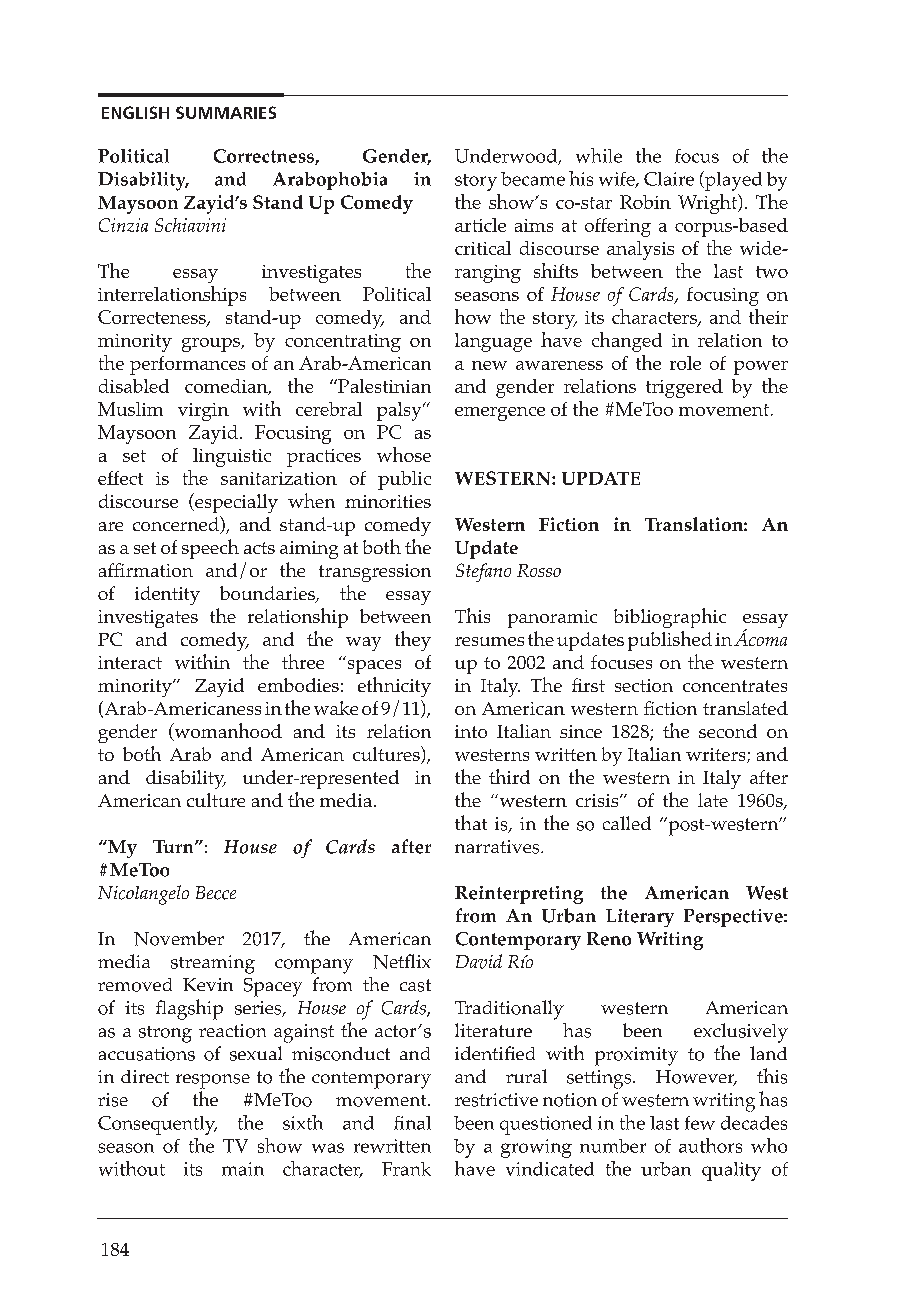 This page has height=1305, width=924. I want to click on SUMMARIES, so click(226, 112).
